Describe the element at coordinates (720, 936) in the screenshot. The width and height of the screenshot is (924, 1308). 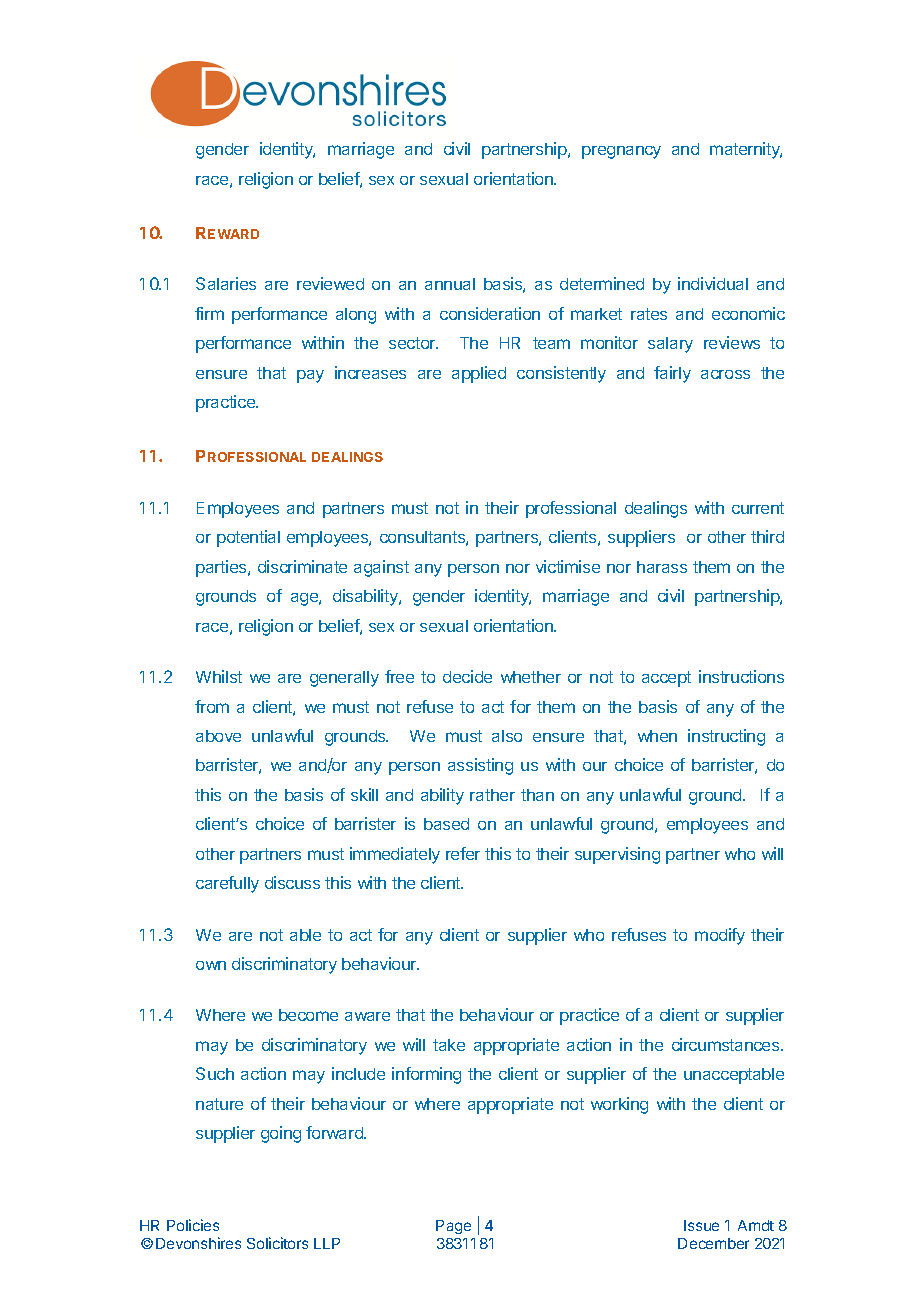
I see `modify` at that location.
